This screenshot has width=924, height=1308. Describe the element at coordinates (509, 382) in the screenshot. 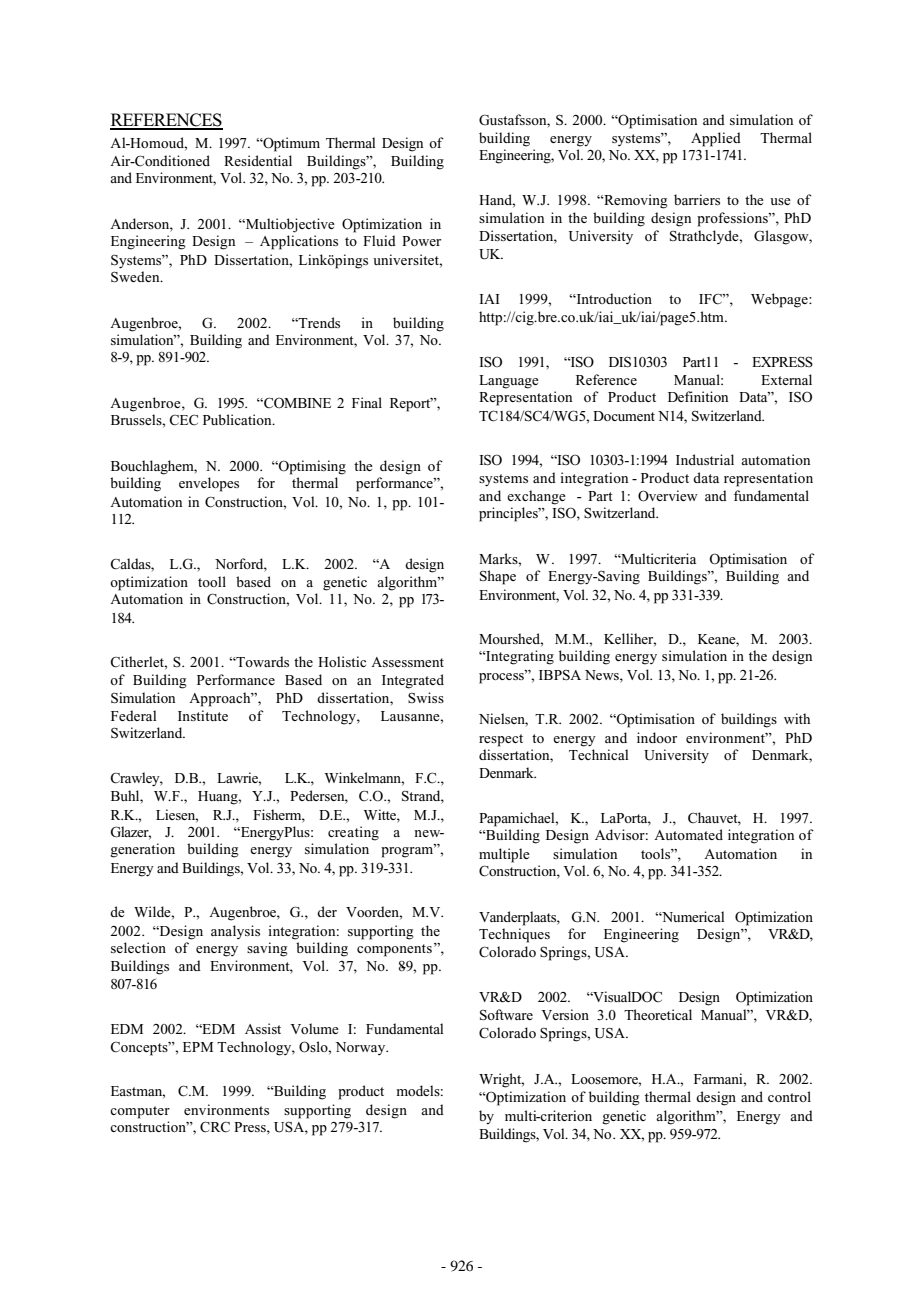

I see `Language` at that location.
